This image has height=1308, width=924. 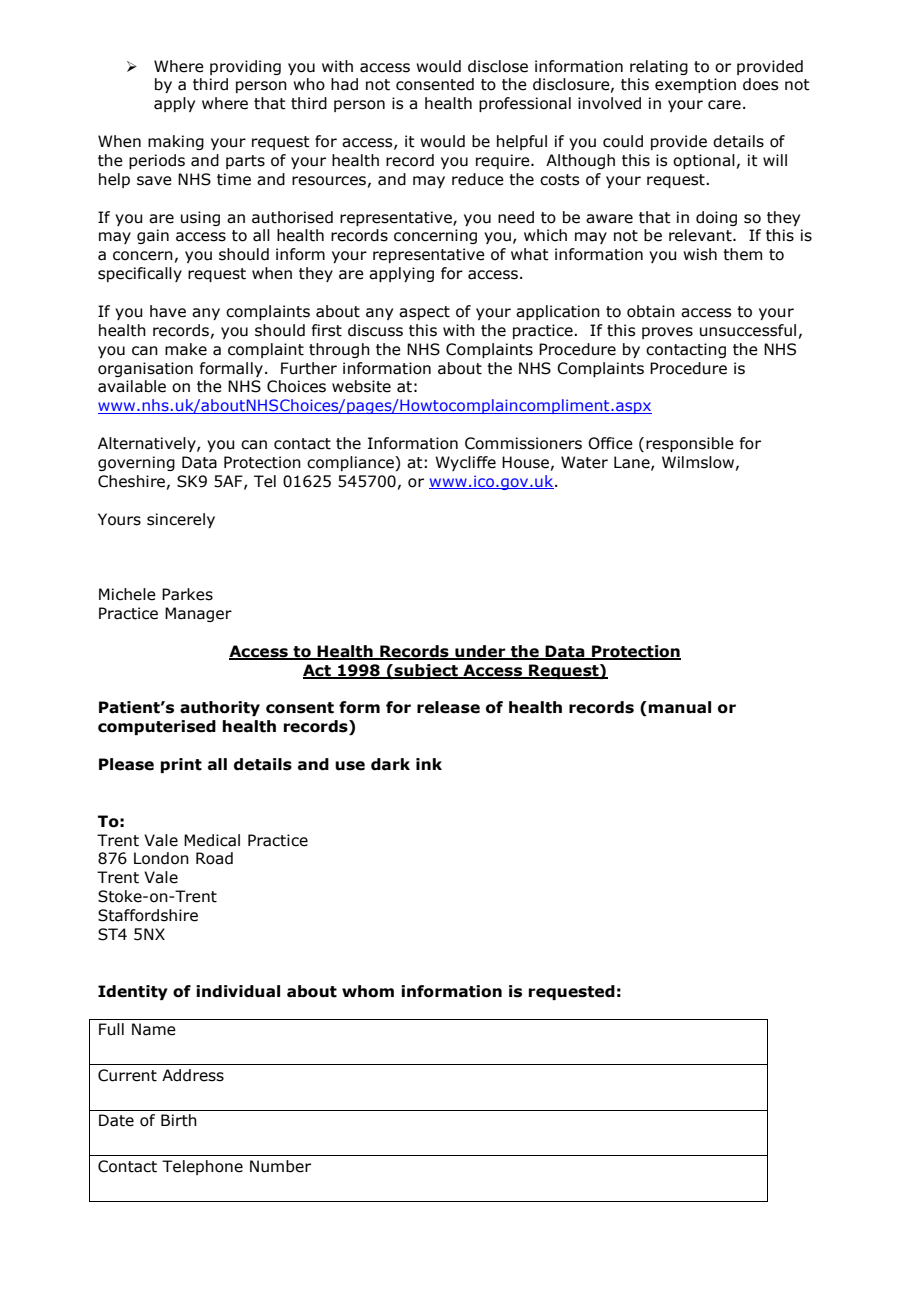 What do you see at coordinates (148, 444) in the image?
I see `Alternatively` at bounding box center [148, 444].
